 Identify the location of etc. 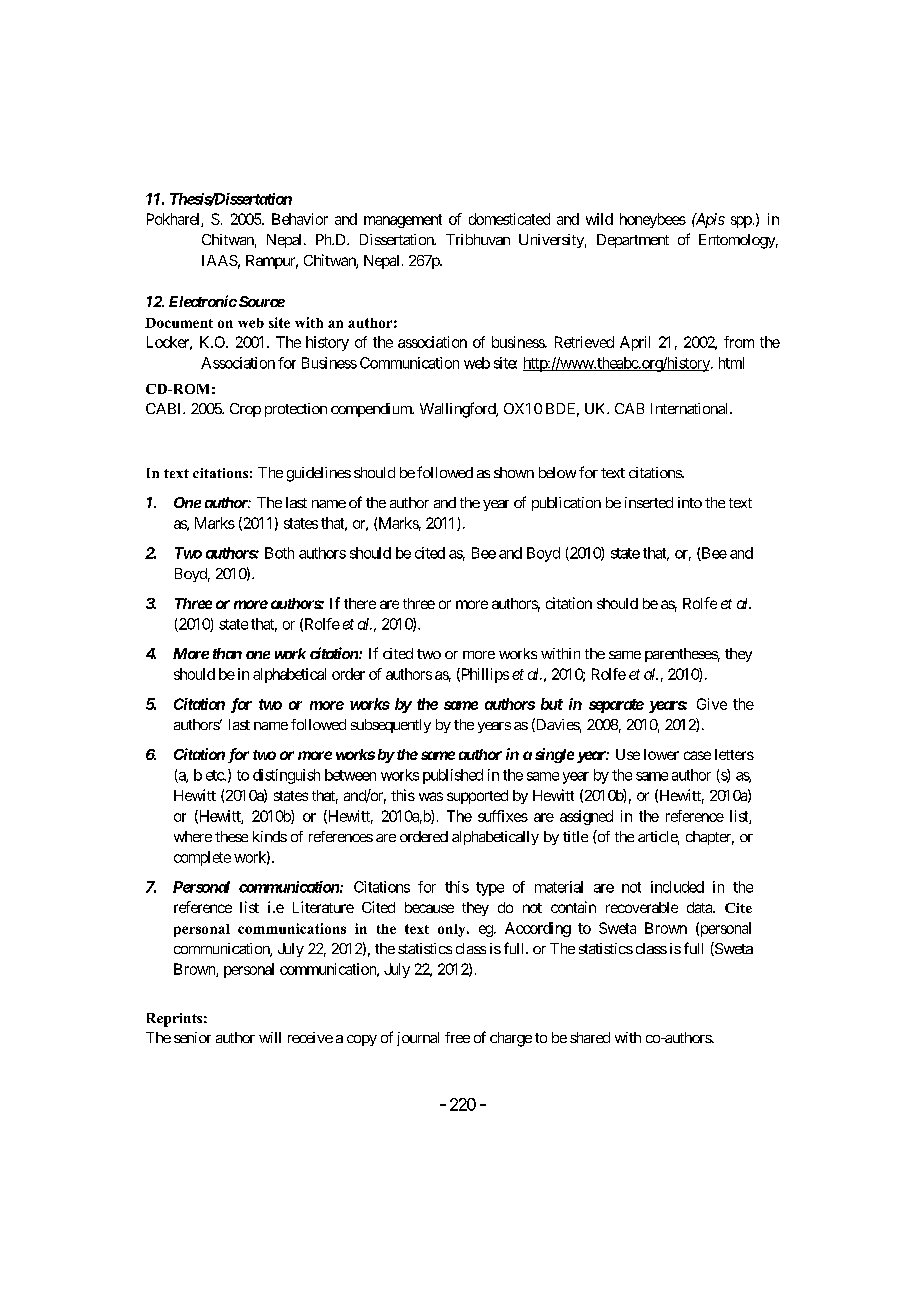
(215, 775).
